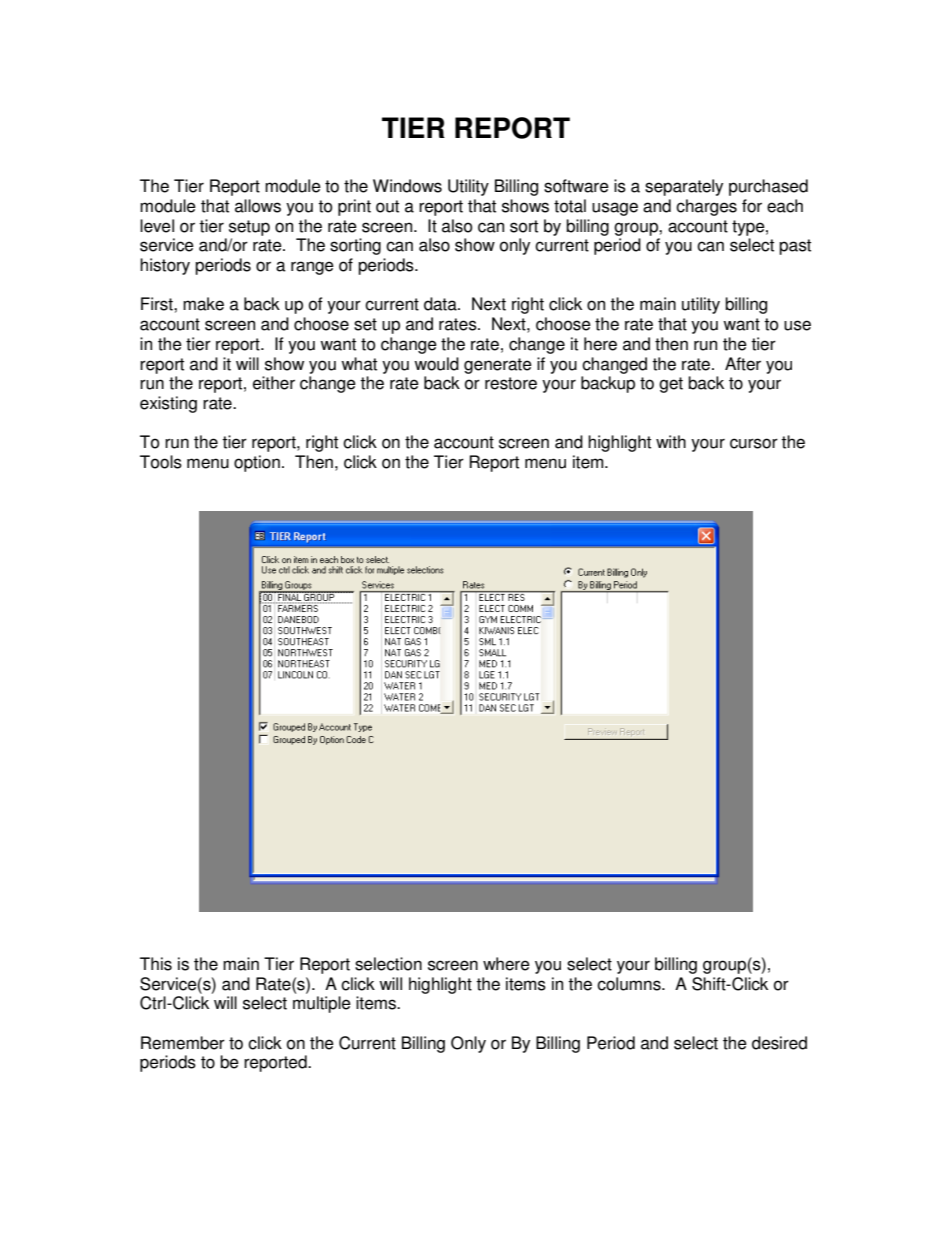  I want to click on charges, so click(706, 207).
